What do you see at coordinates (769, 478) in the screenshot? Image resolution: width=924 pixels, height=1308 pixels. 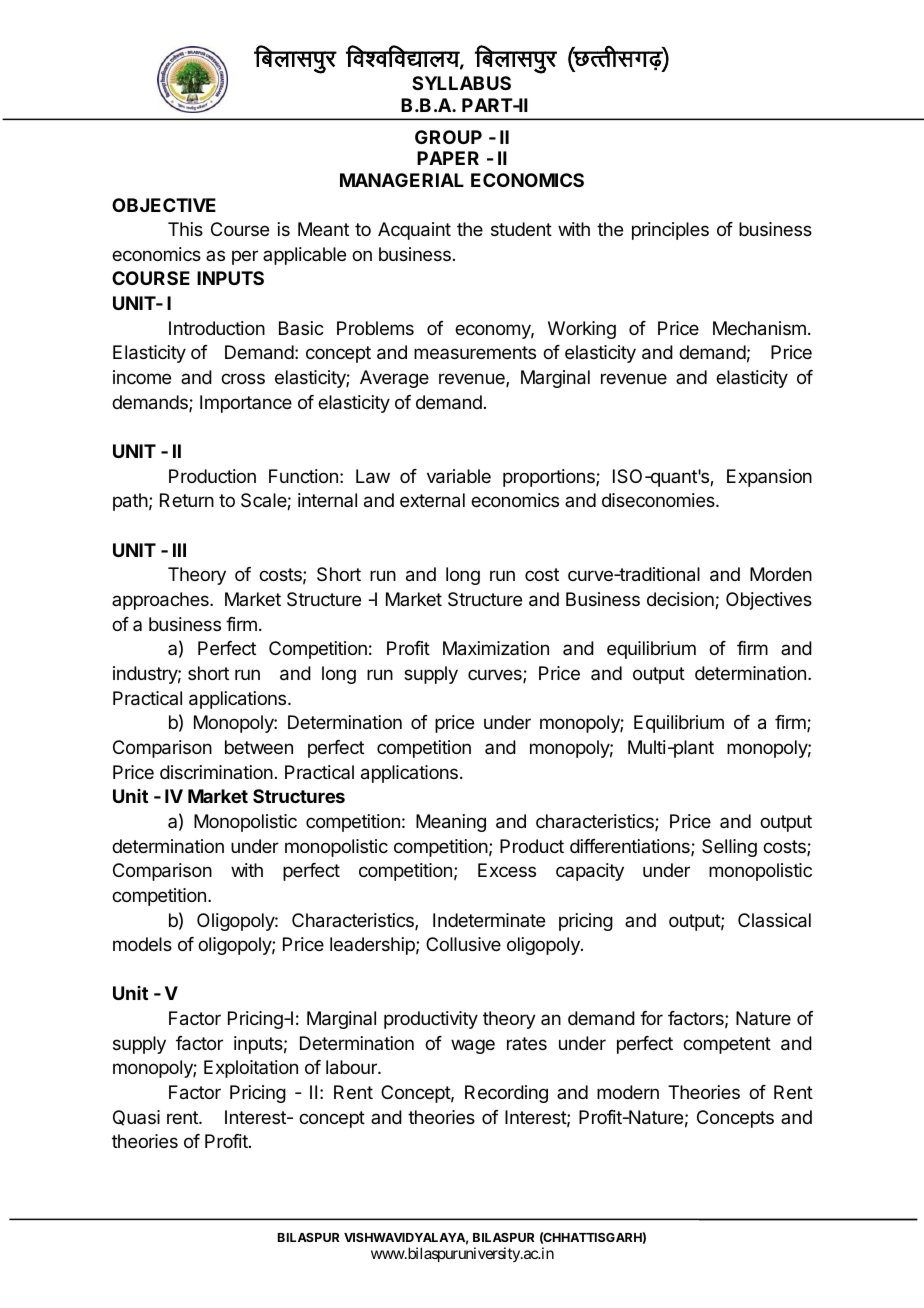 I see `Expansion` at bounding box center [769, 478].
